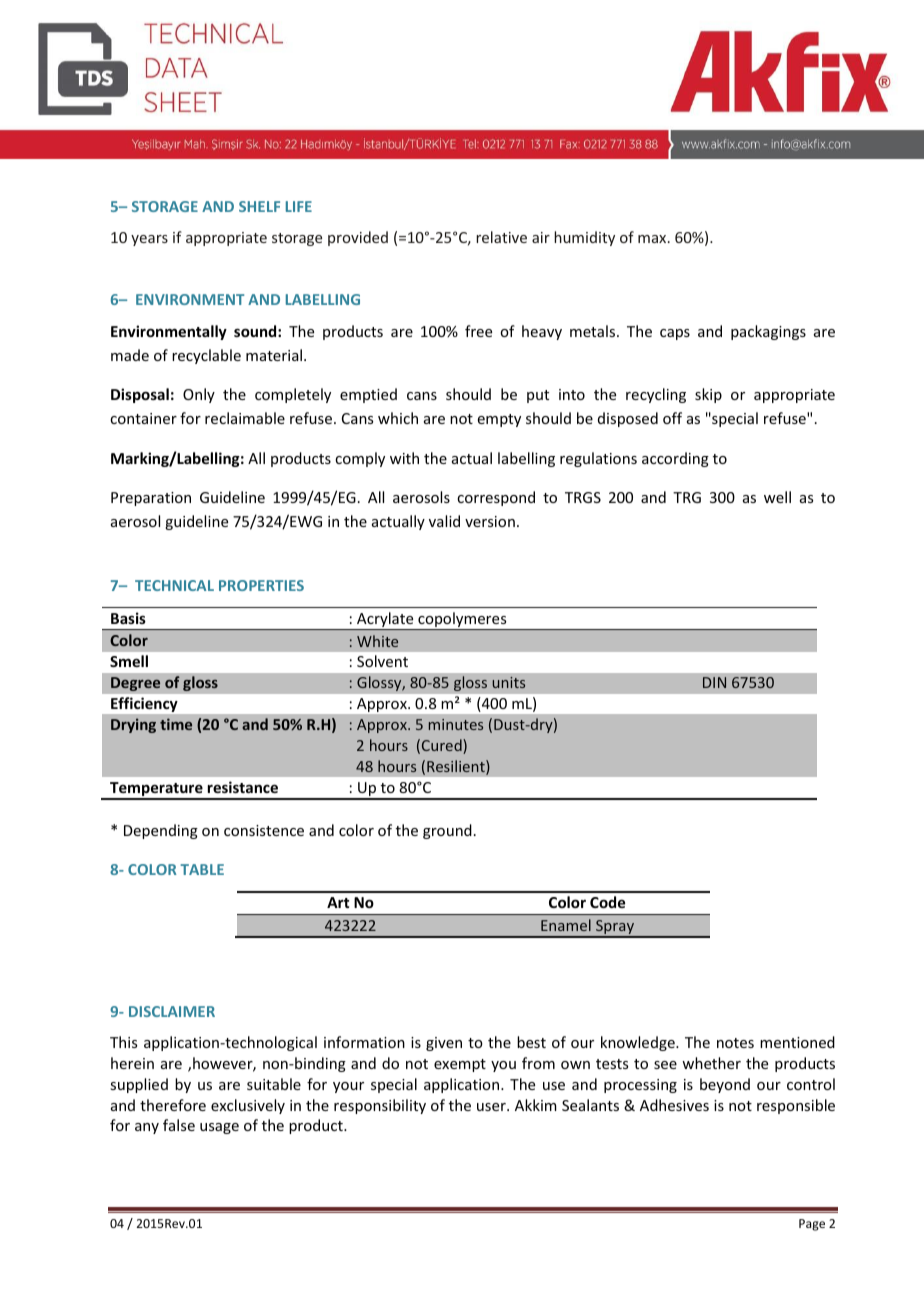  Describe the element at coordinates (777, 497) in the screenshot. I see `well` at that location.
